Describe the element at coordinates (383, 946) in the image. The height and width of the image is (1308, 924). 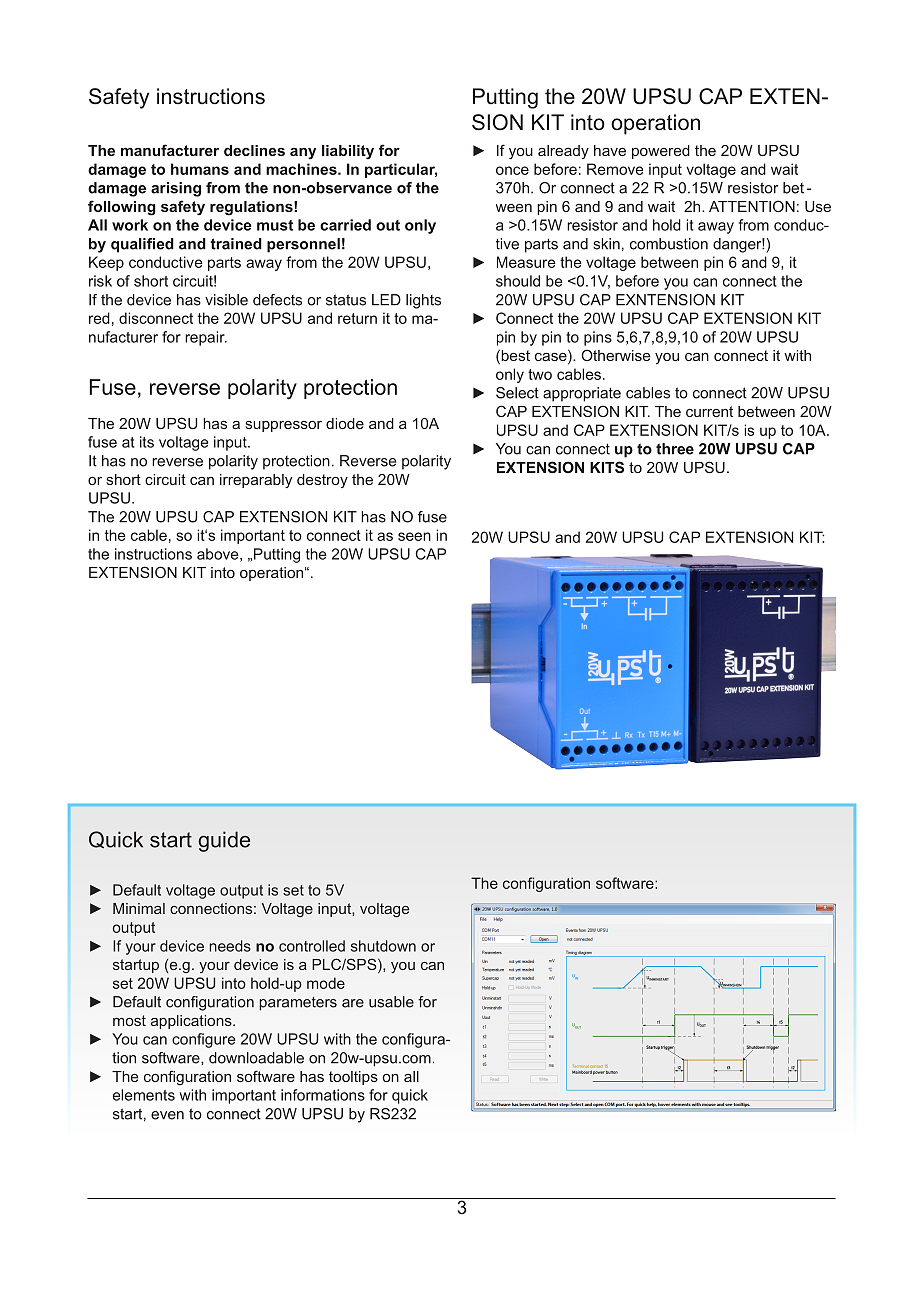
I see `shutdown` at that location.
